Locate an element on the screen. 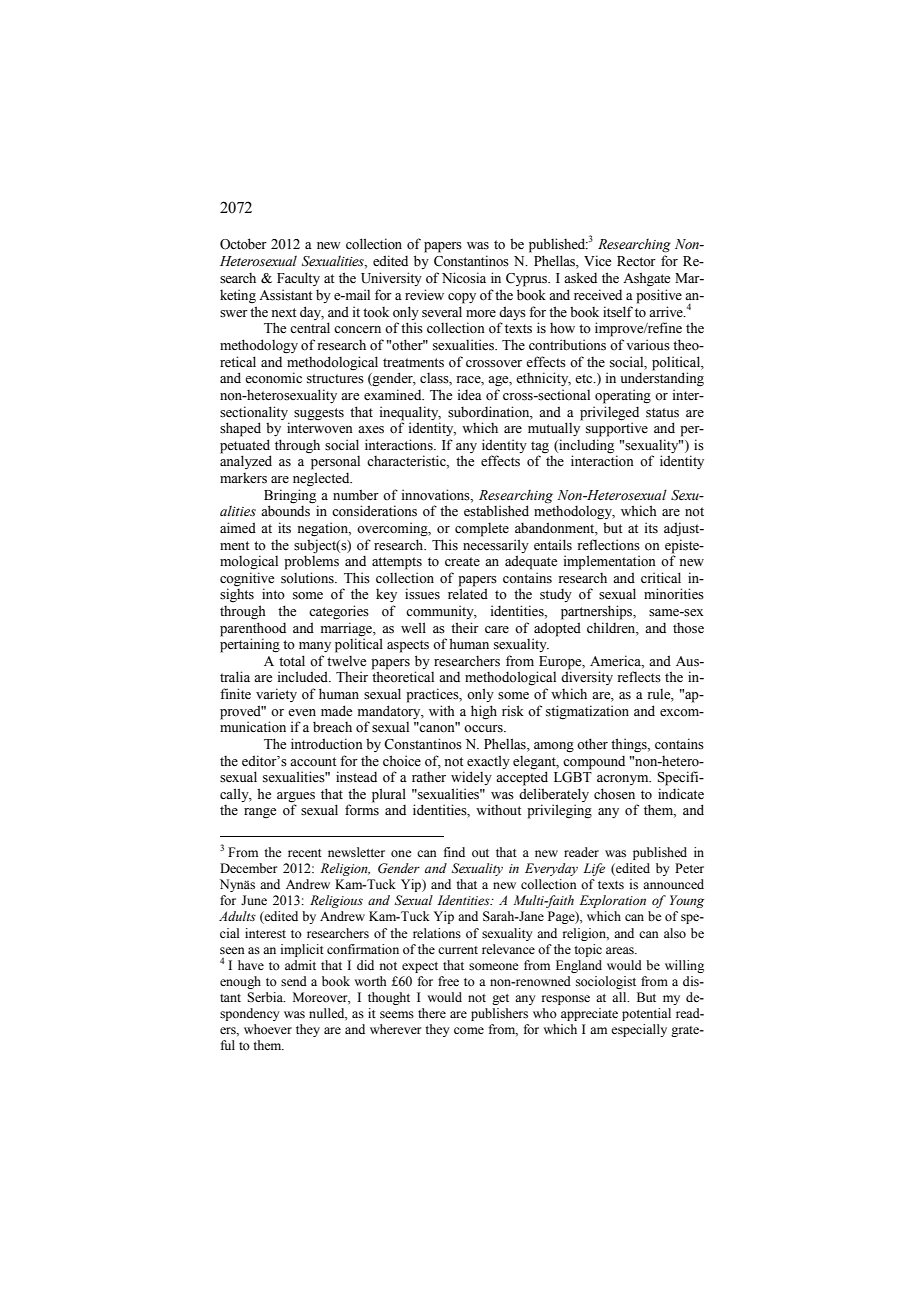 The width and height of the screenshot is (924, 1308). Faculty is located at coordinates (298, 279).
